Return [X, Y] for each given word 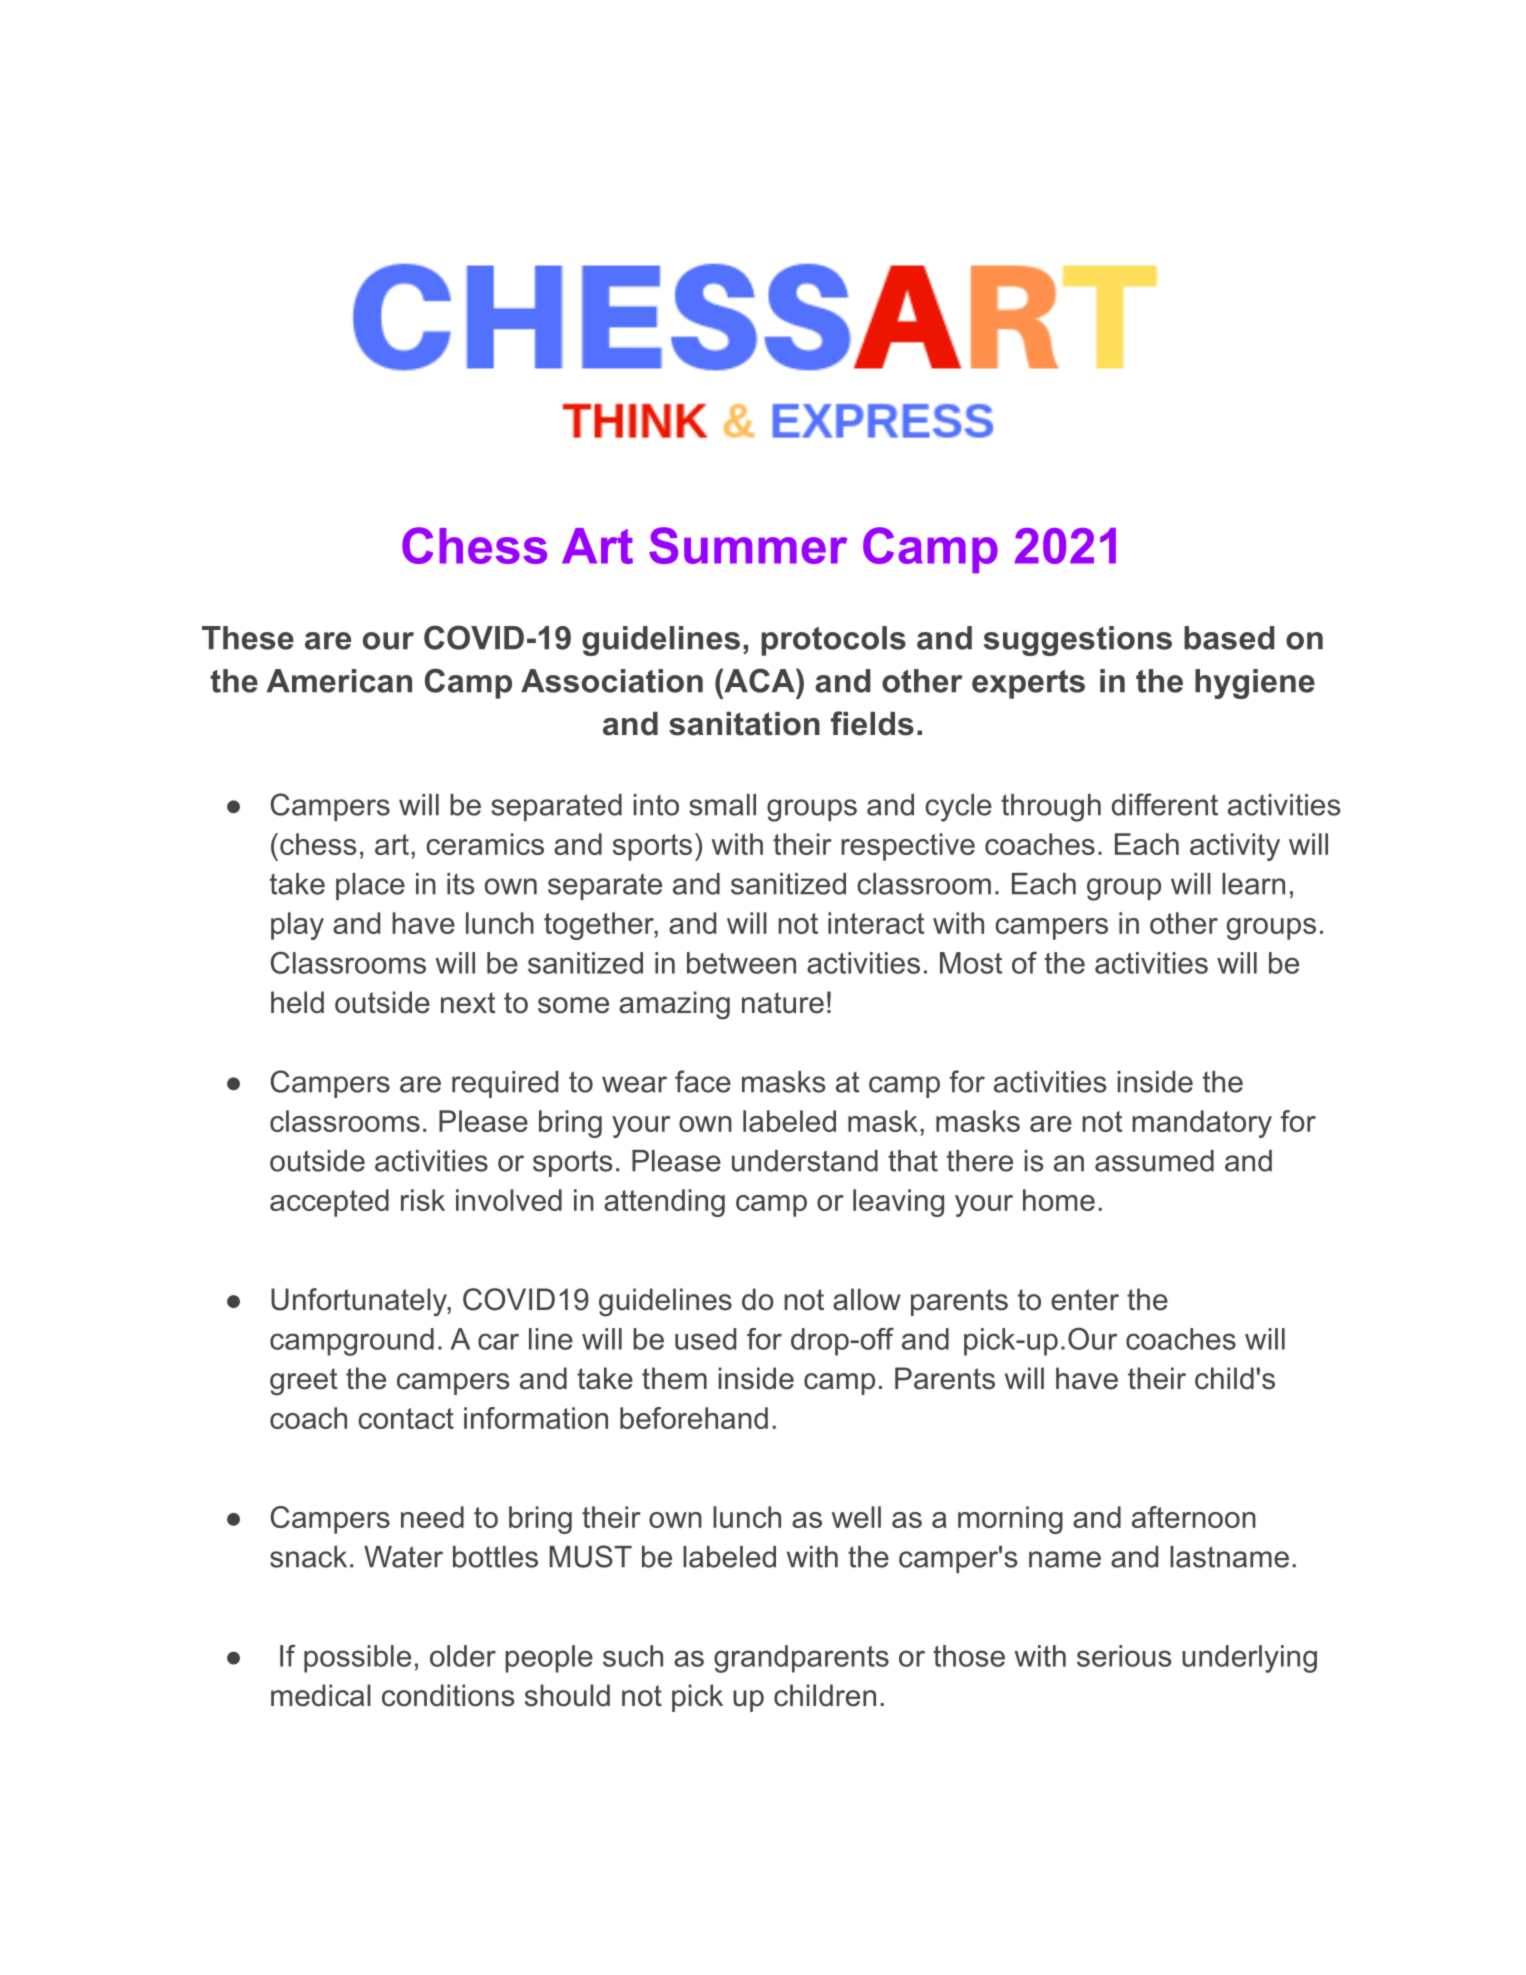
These [248, 638]
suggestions [1078, 641]
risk [423, 1200]
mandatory [1202, 1124]
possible [357, 1659]
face [703, 1081]
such [633, 1656]
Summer [748, 545]
